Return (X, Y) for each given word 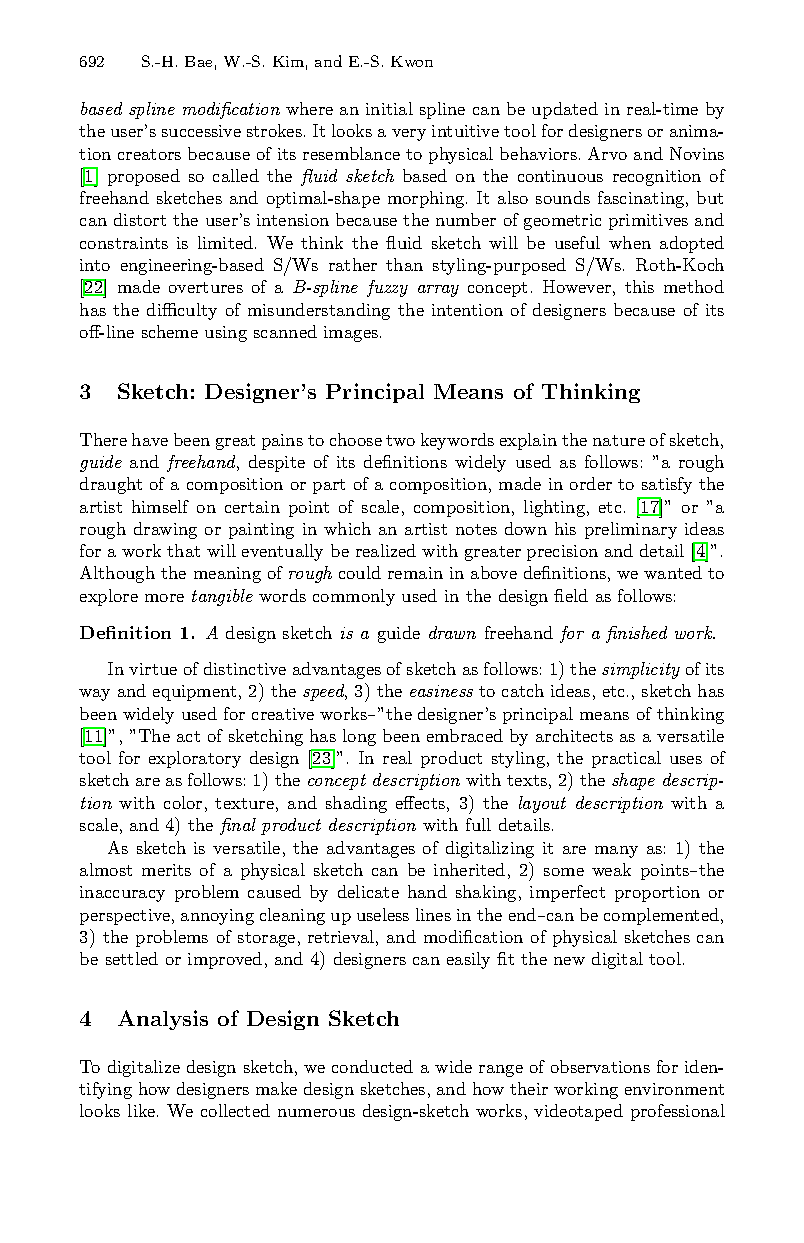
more (164, 598)
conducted (372, 1066)
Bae (198, 61)
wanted (673, 572)
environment (674, 1089)
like (143, 1110)
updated (565, 110)
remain (415, 573)
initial (389, 108)
